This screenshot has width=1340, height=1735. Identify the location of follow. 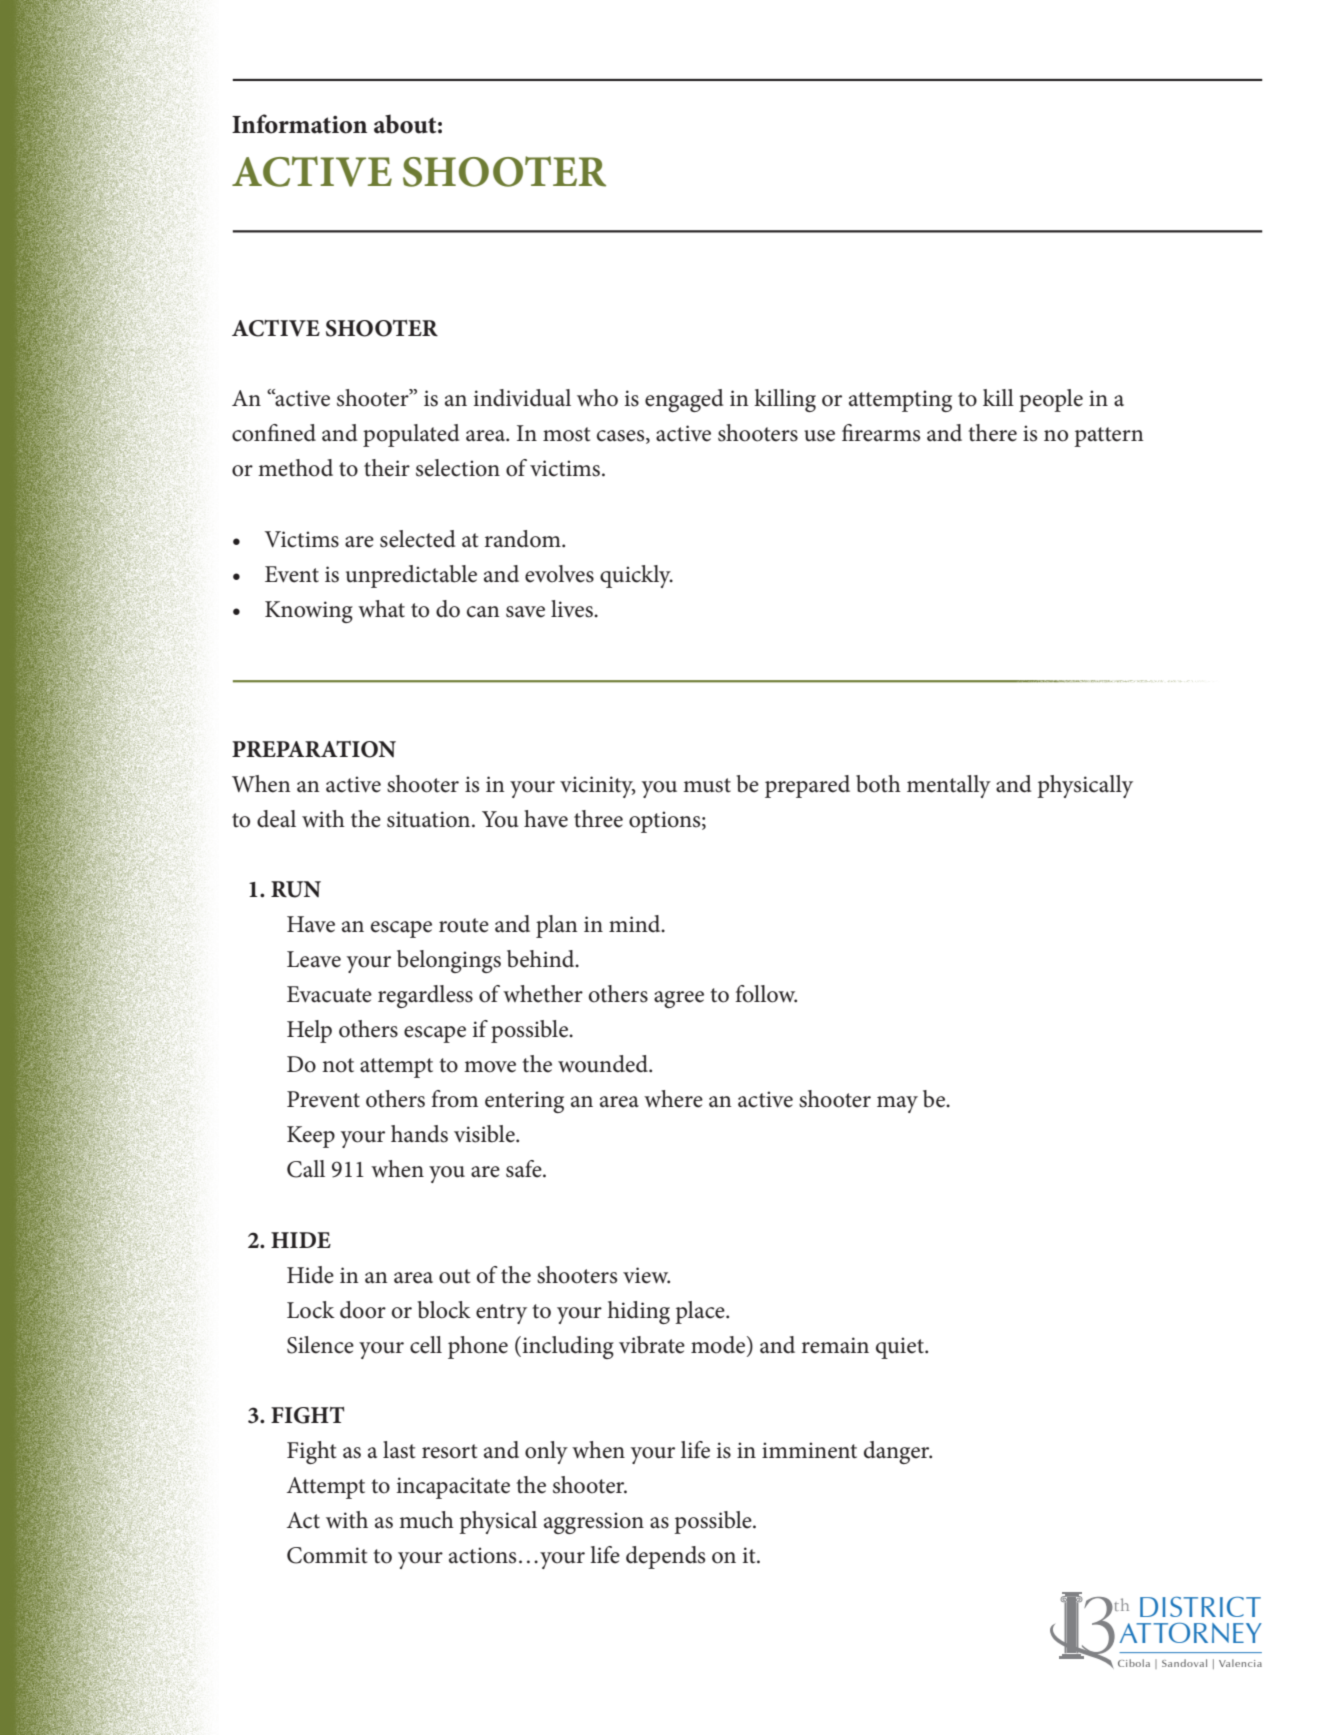
(766, 994).
